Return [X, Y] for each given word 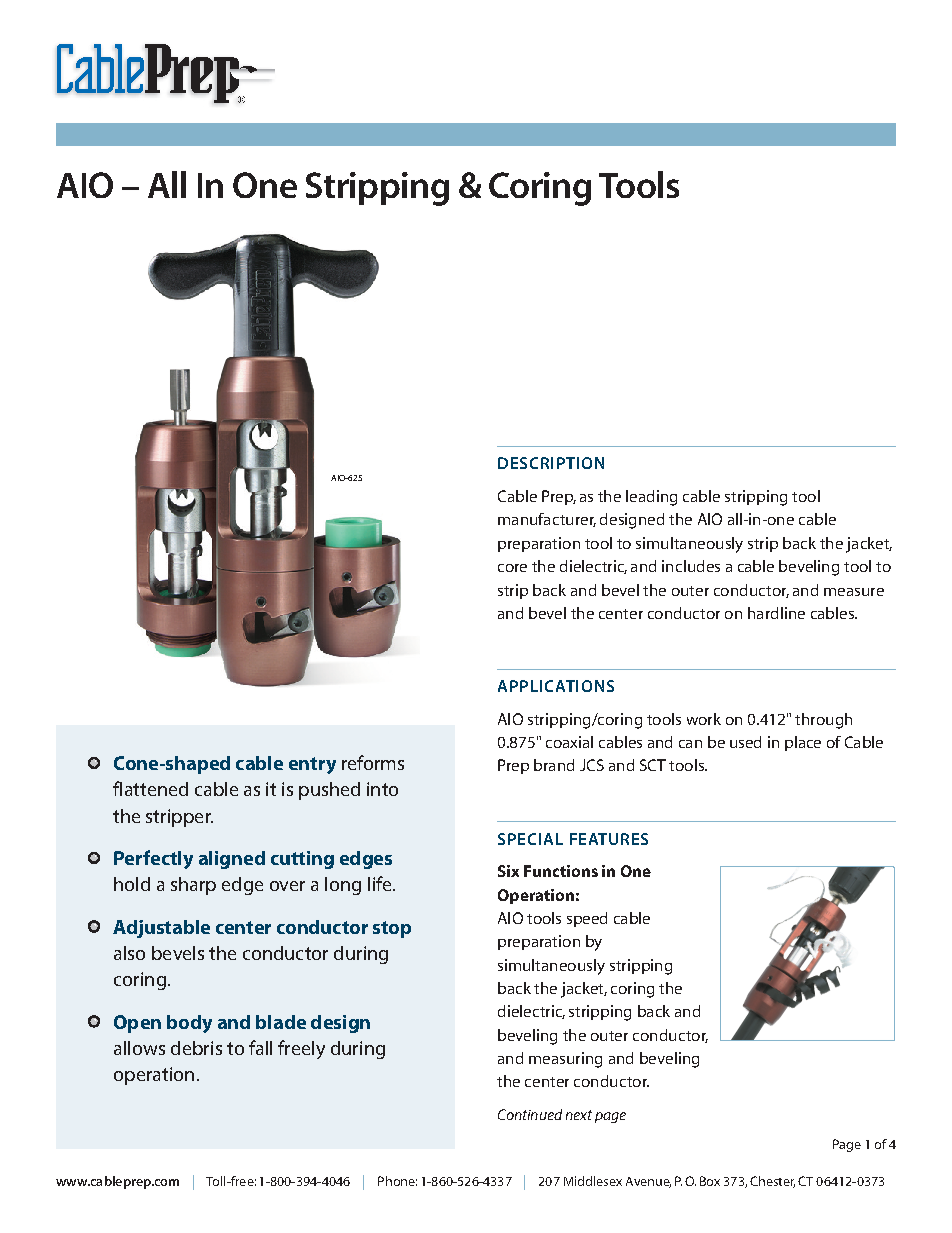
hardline [776, 613]
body [189, 1024]
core [512, 568]
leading [651, 498]
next [579, 1115]
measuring [565, 1060]
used [745, 742]
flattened [150, 788]
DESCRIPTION [551, 463]
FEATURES [609, 839]
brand [554, 765]
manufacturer [547, 520]
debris [196, 1048]
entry [312, 765]
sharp [193, 886]
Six [508, 871]
